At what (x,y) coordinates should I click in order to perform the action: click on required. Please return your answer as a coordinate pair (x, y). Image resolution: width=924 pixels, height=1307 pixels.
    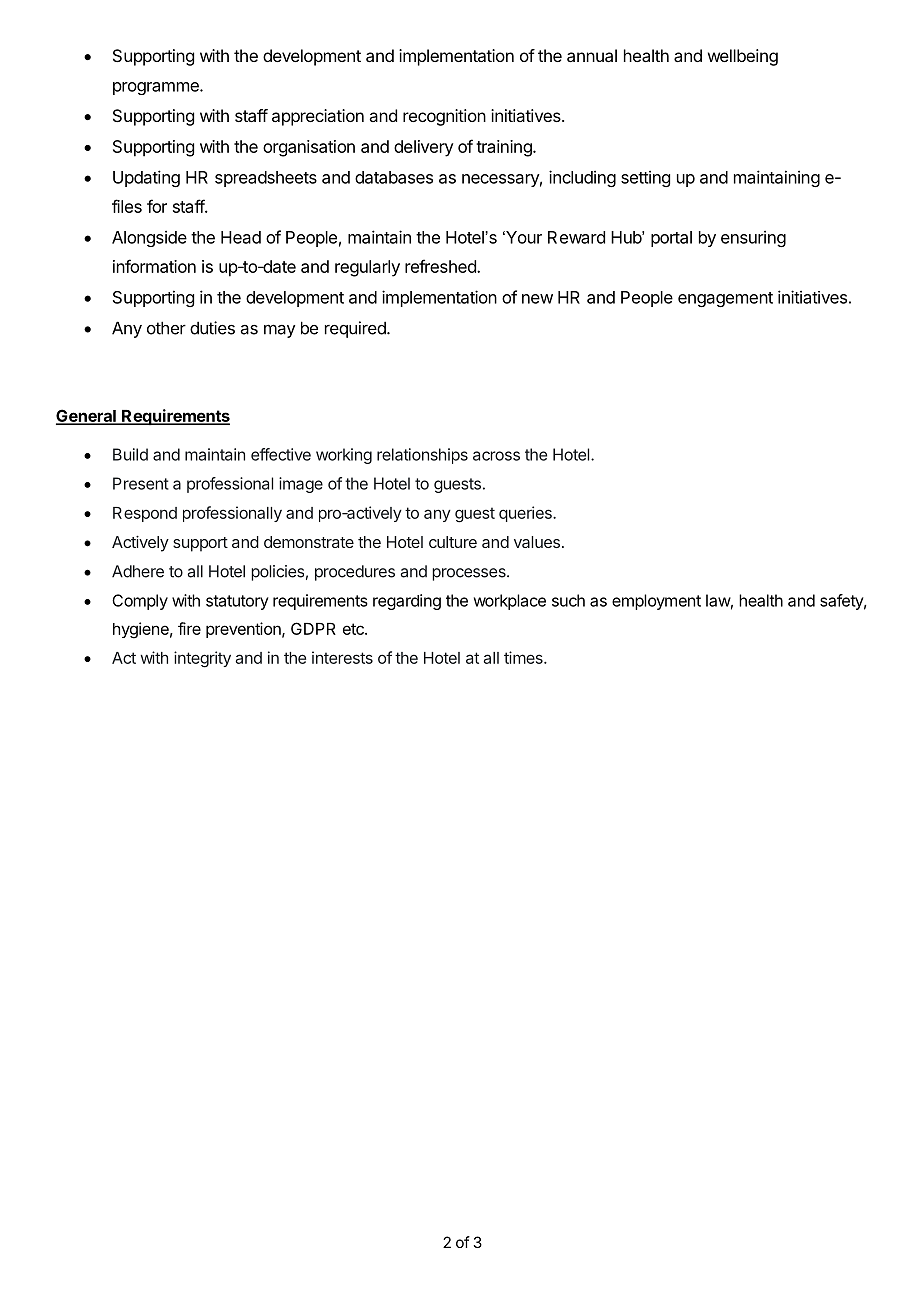
    Looking at the image, I should click on (356, 329).
